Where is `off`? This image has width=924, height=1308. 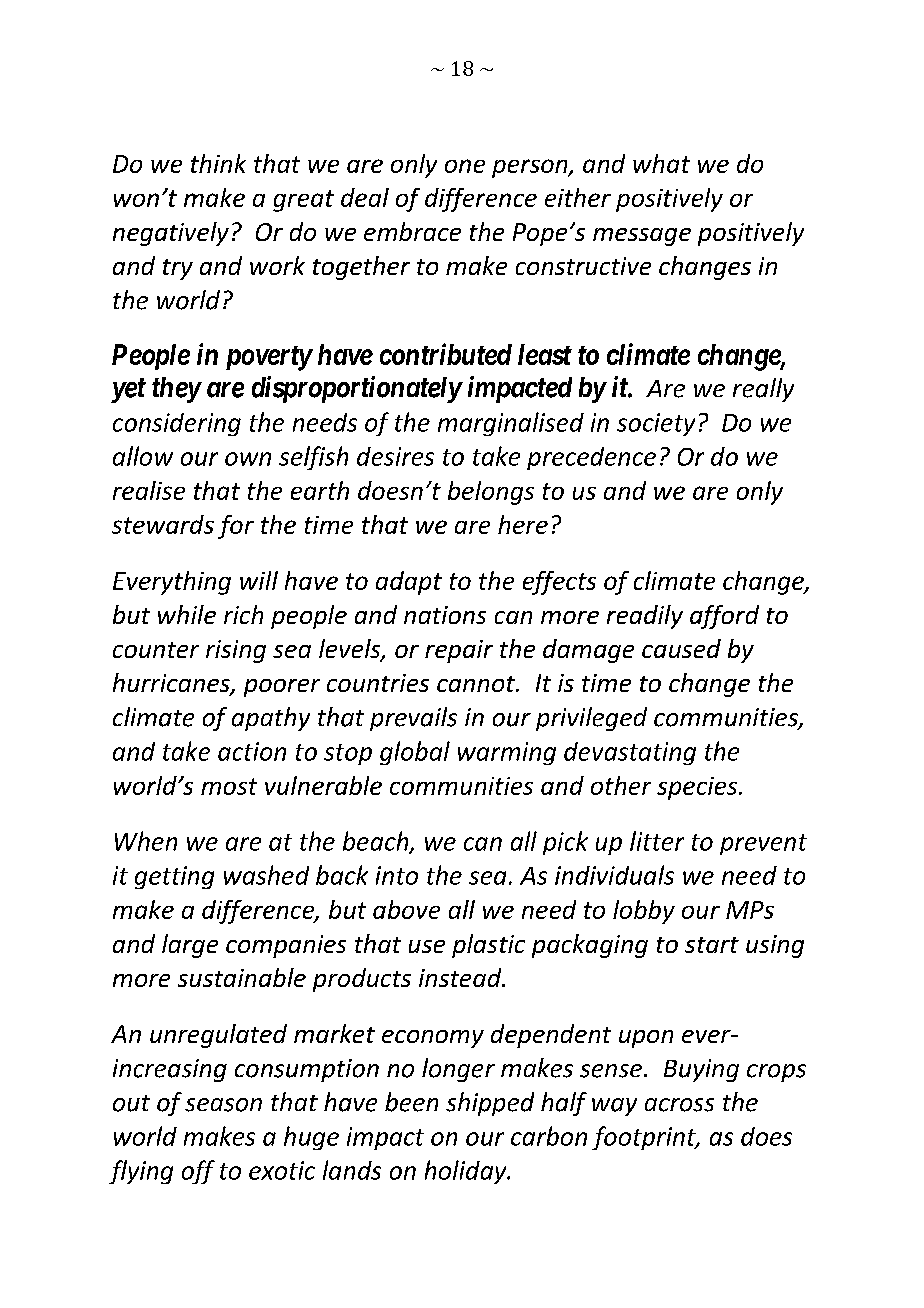
off is located at coordinates (198, 1172).
